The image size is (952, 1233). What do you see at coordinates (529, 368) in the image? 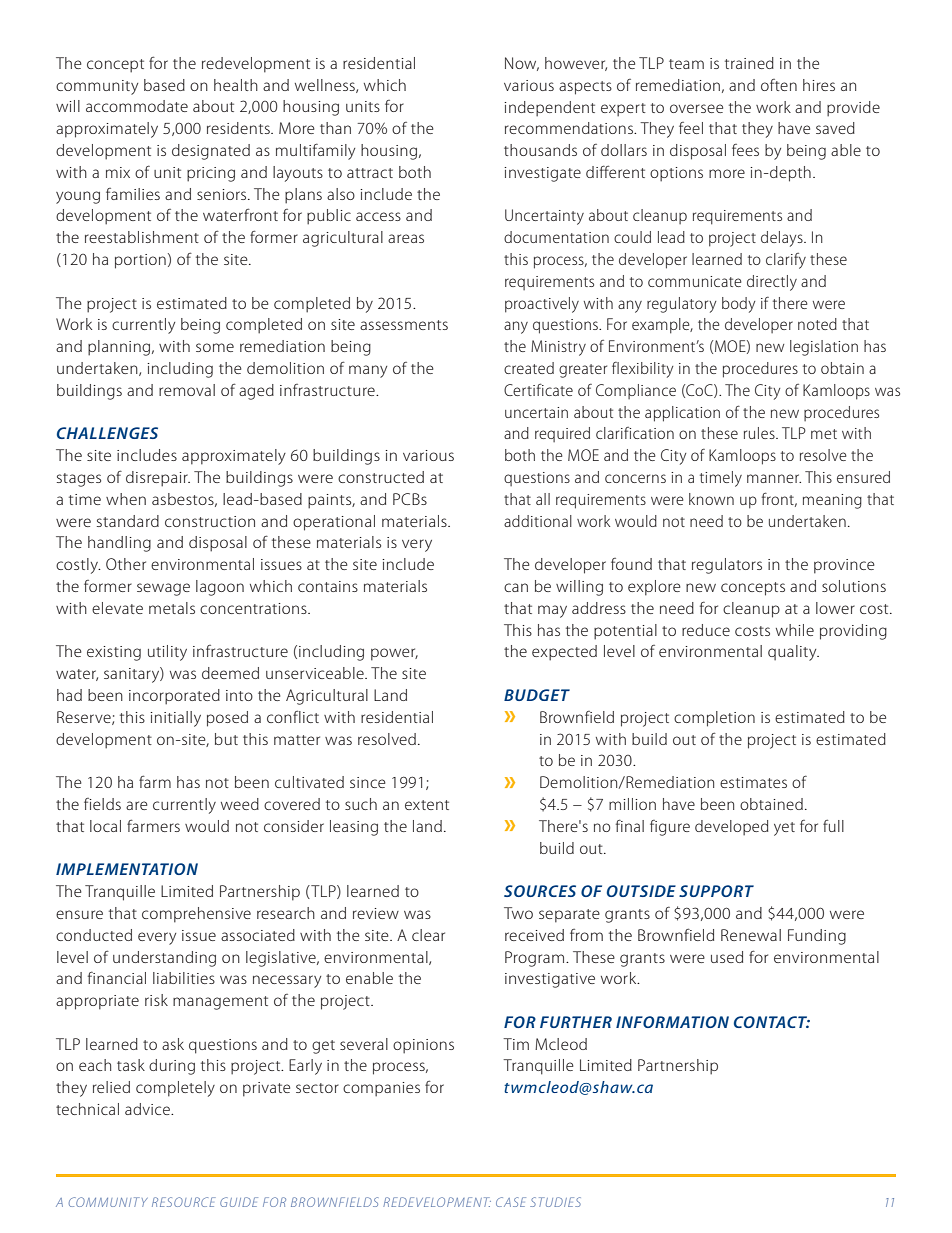
I see `created` at bounding box center [529, 368].
